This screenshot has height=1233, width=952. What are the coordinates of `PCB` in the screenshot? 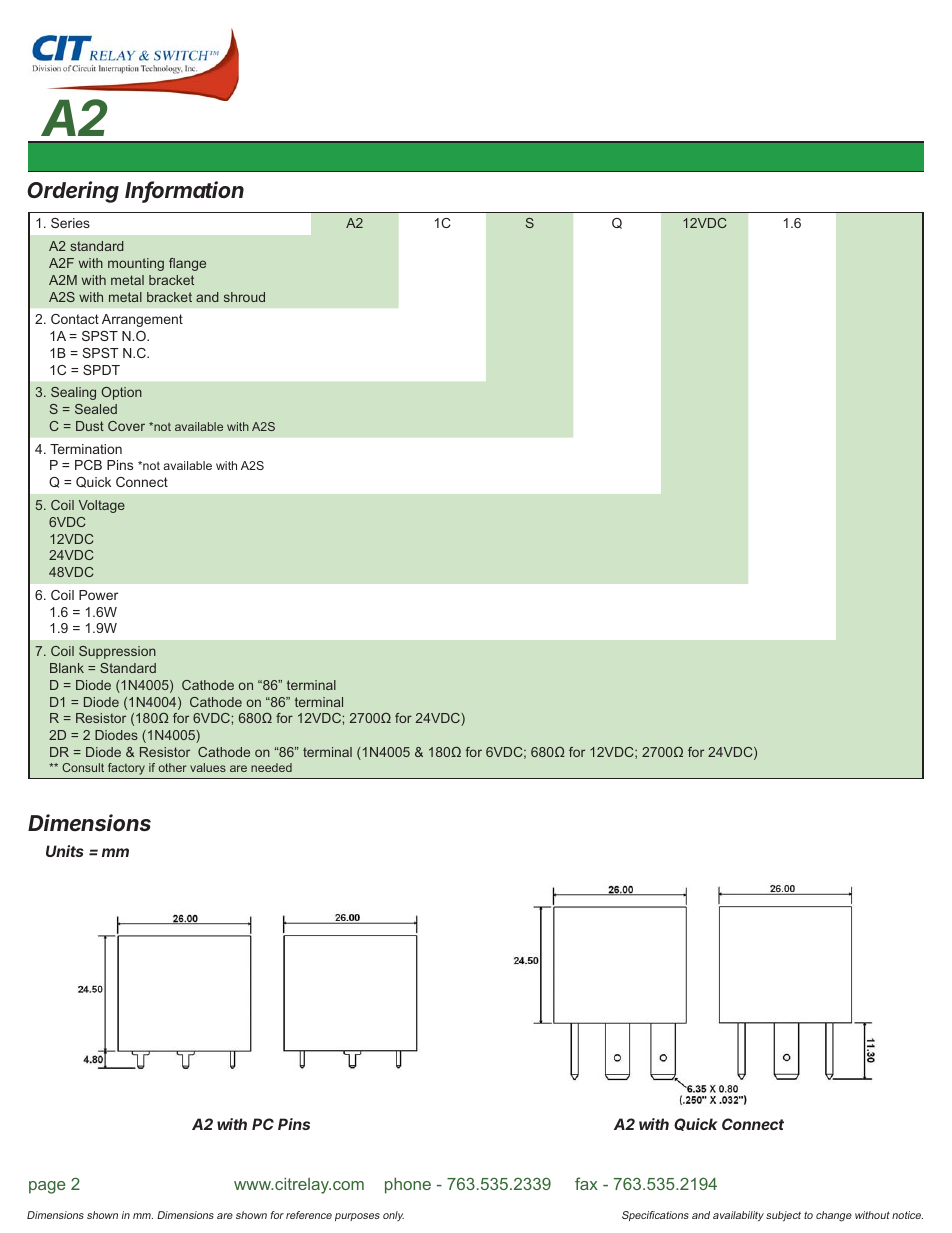 It's located at (88, 465).
